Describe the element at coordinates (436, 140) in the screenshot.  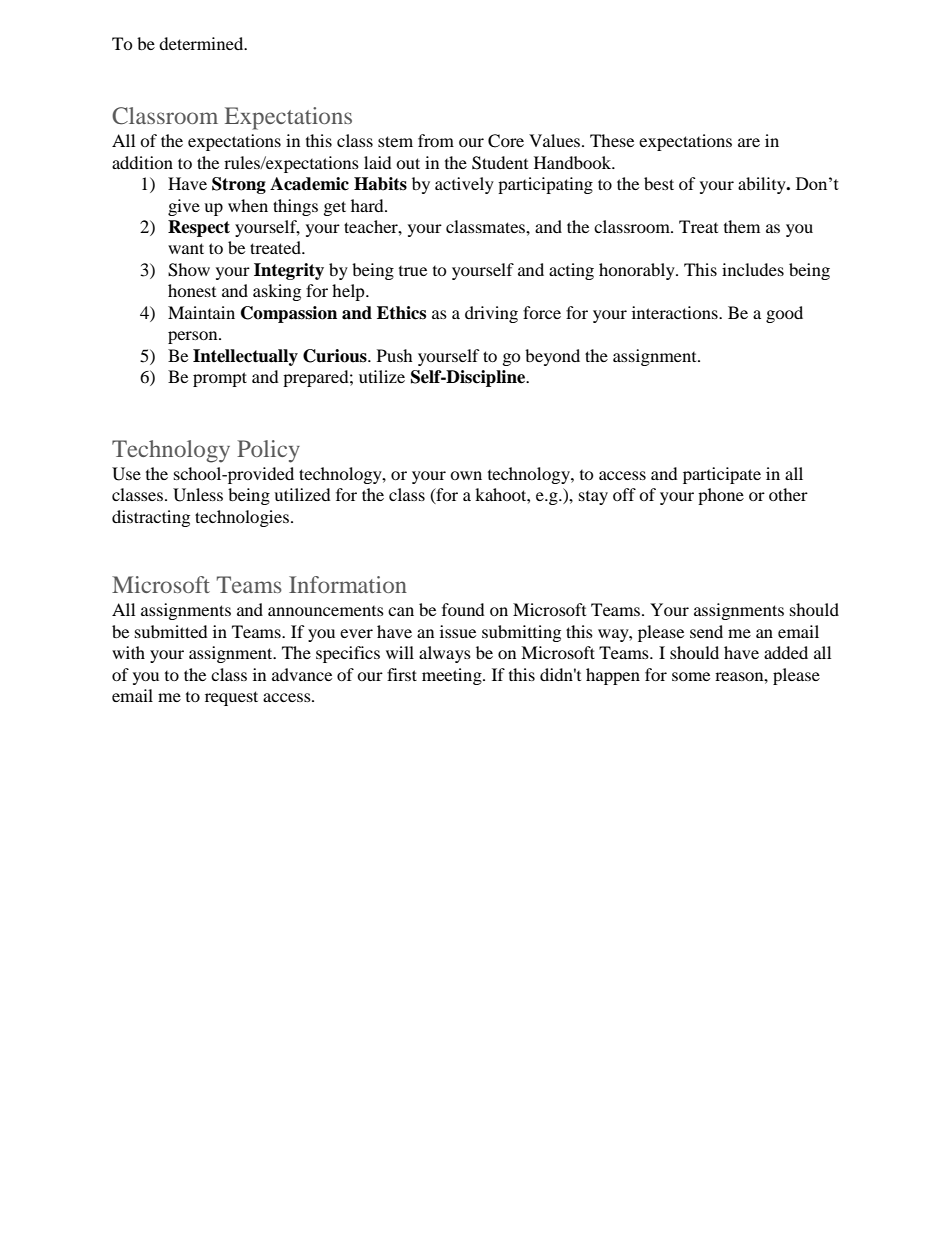
I see `from` at that location.
